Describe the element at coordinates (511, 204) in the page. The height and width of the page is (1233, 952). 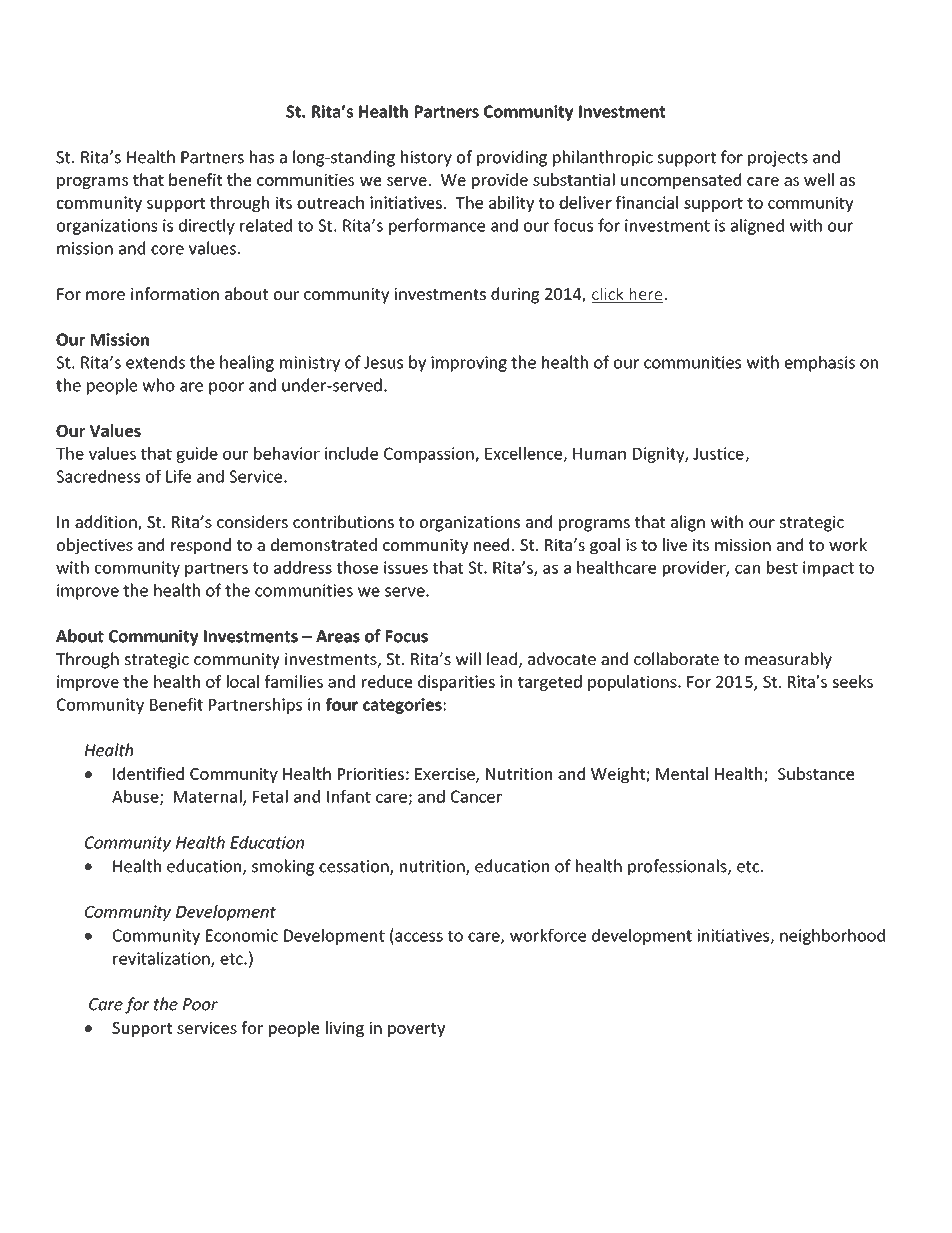
I see `ability` at that location.
